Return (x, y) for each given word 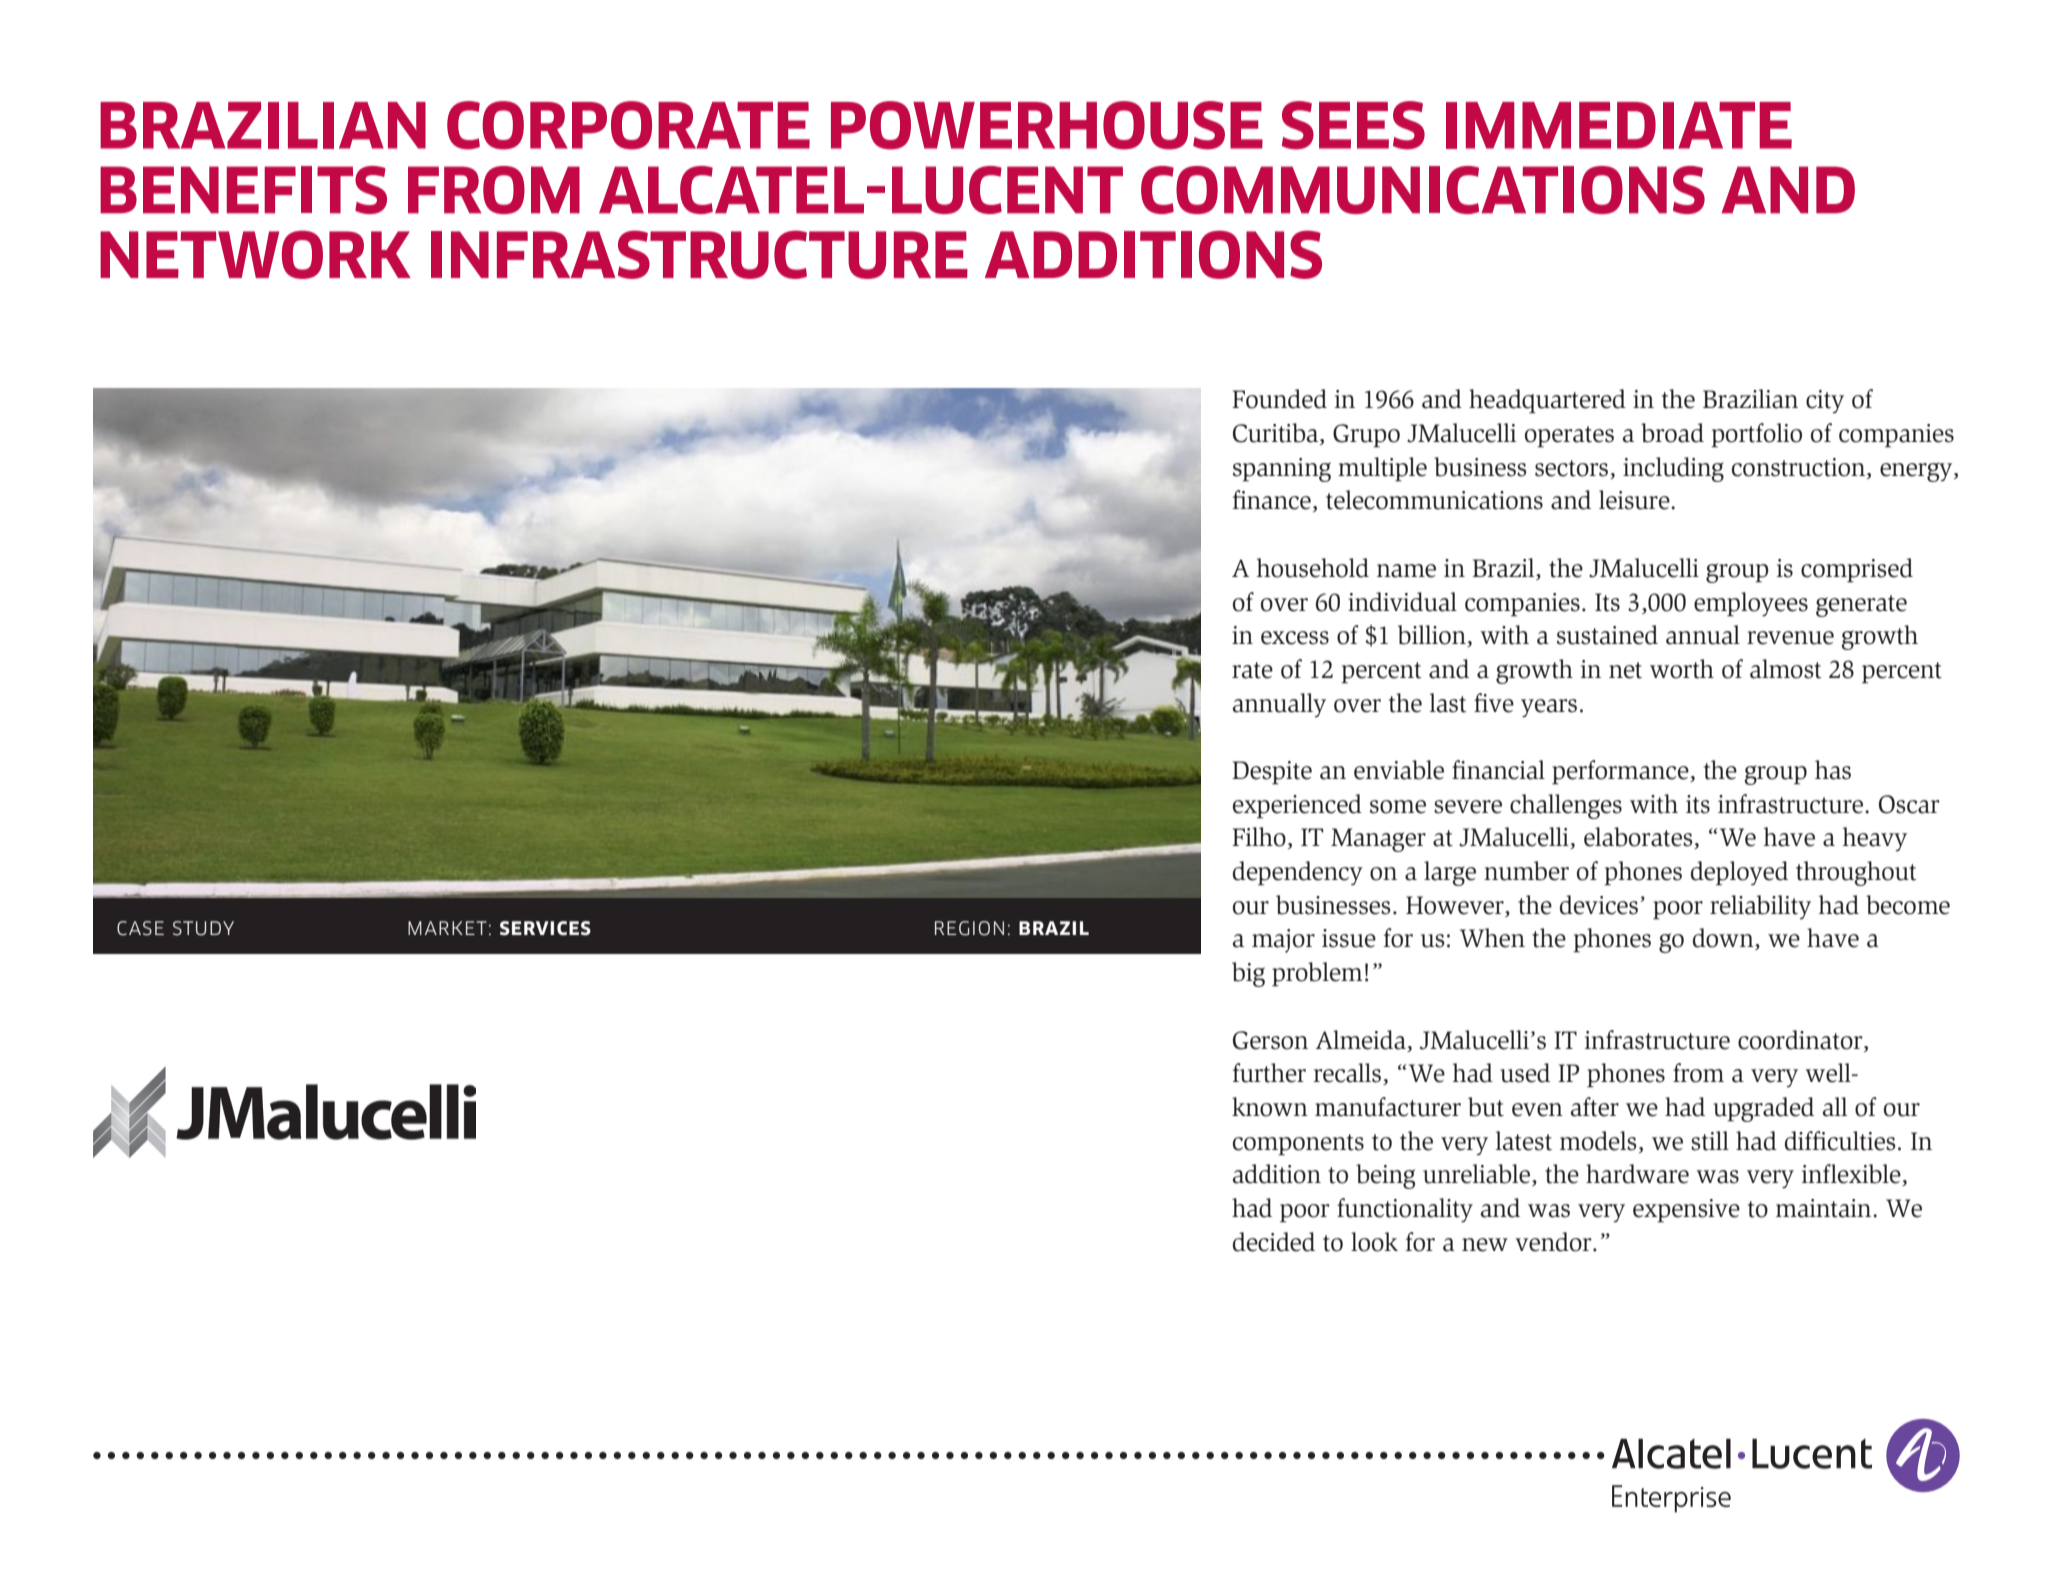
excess (1295, 638)
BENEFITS (243, 190)
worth (1682, 669)
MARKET (447, 928)
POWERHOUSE (1047, 125)
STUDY (203, 928)
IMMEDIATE (1619, 125)
